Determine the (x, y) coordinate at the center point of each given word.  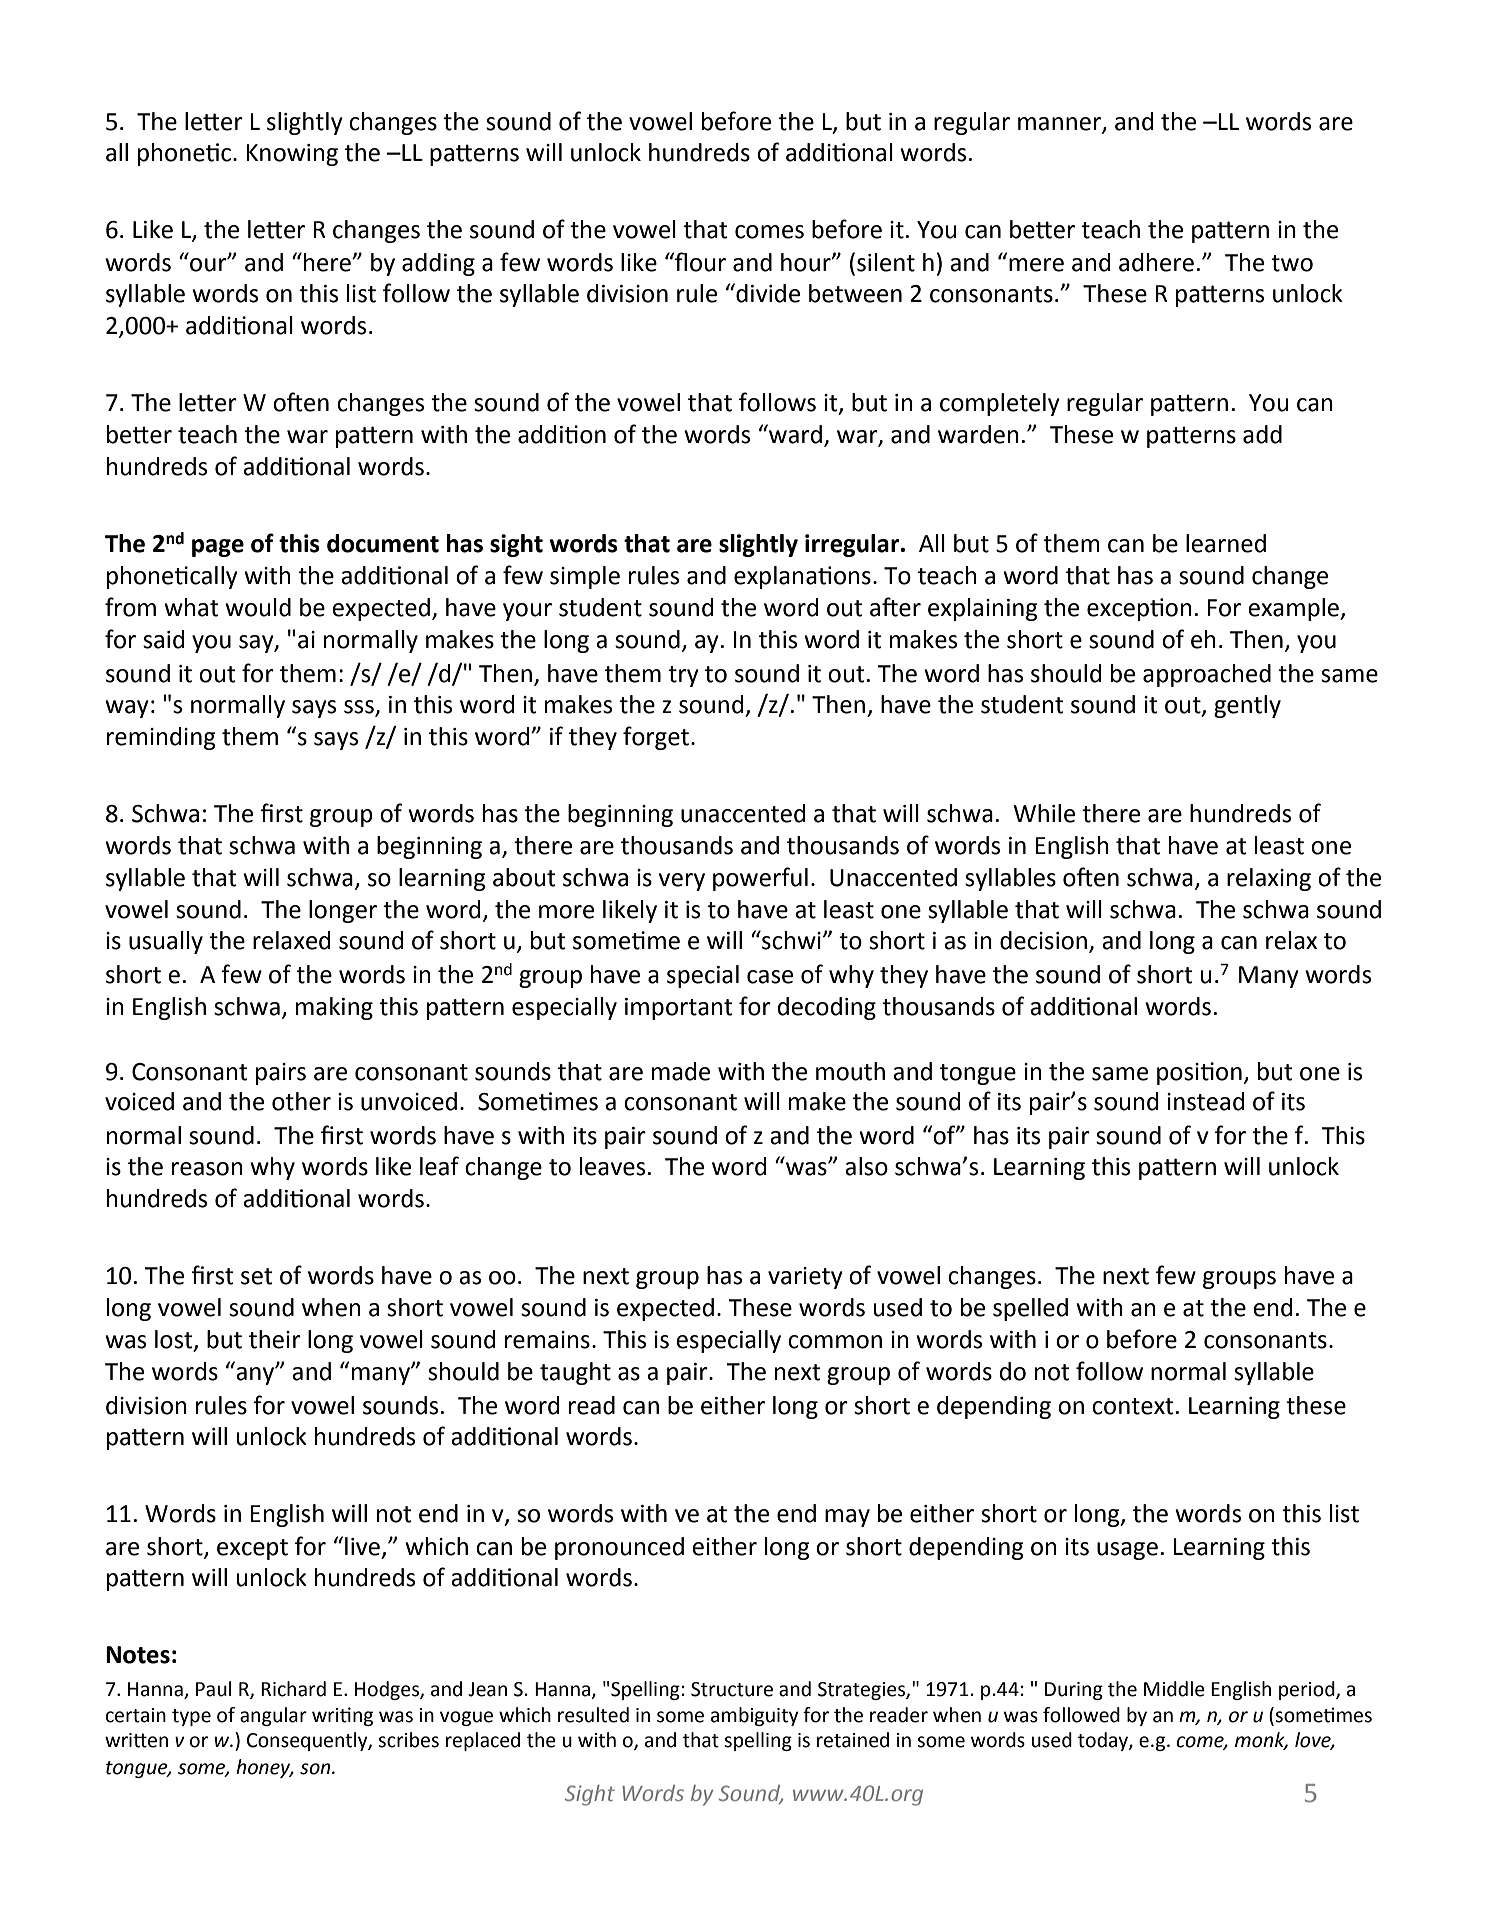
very (682, 882)
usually (166, 942)
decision (1043, 940)
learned (1226, 543)
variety (805, 1278)
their (275, 1339)
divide (767, 293)
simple (585, 577)
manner (1060, 124)
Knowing (292, 155)
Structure (732, 1689)
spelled (1030, 1309)
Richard (293, 1689)
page (218, 548)
